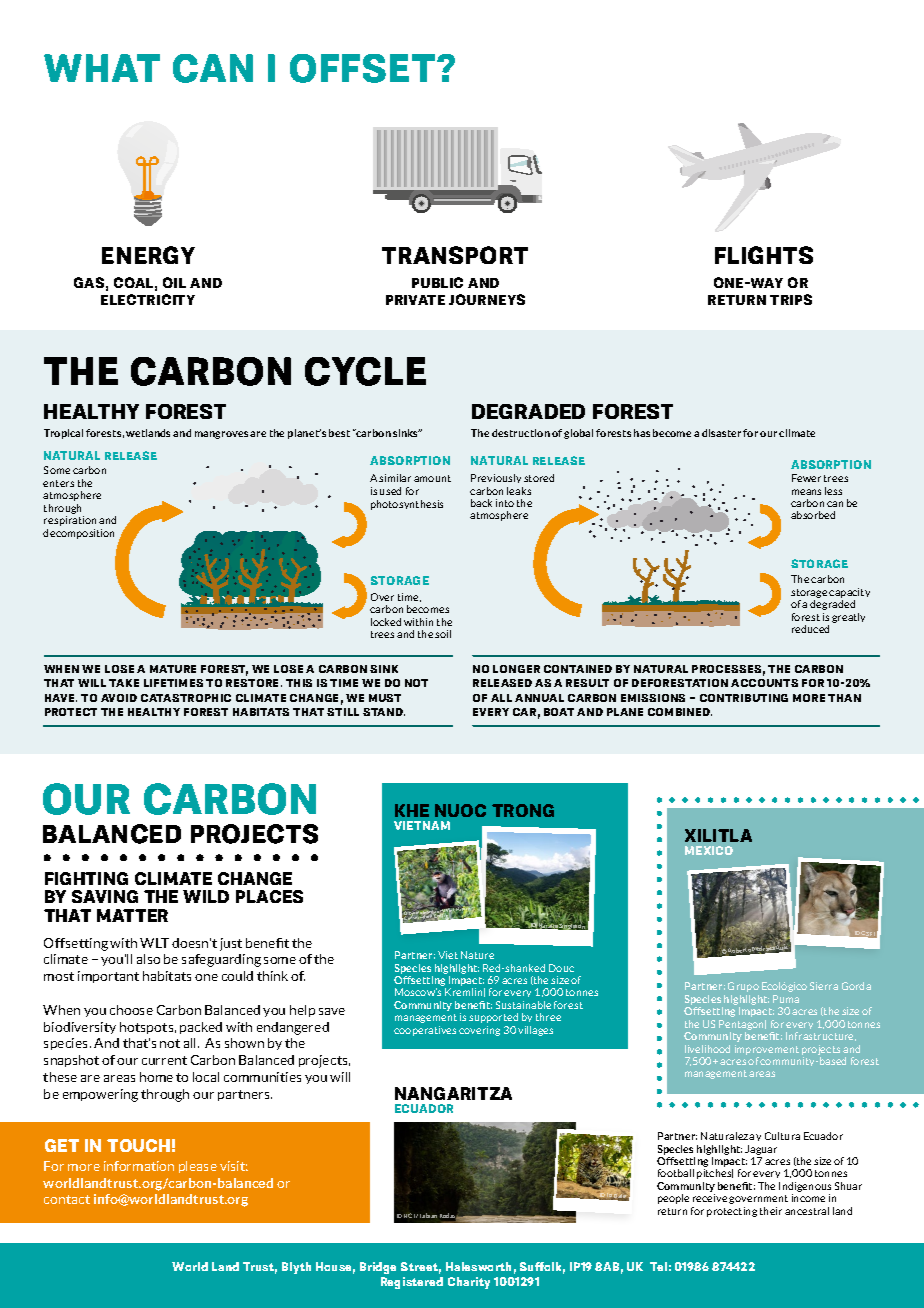  What do you see at coordinates (173, 669) in the page?
I see `MATURE` at bounding box center [173, 669].
